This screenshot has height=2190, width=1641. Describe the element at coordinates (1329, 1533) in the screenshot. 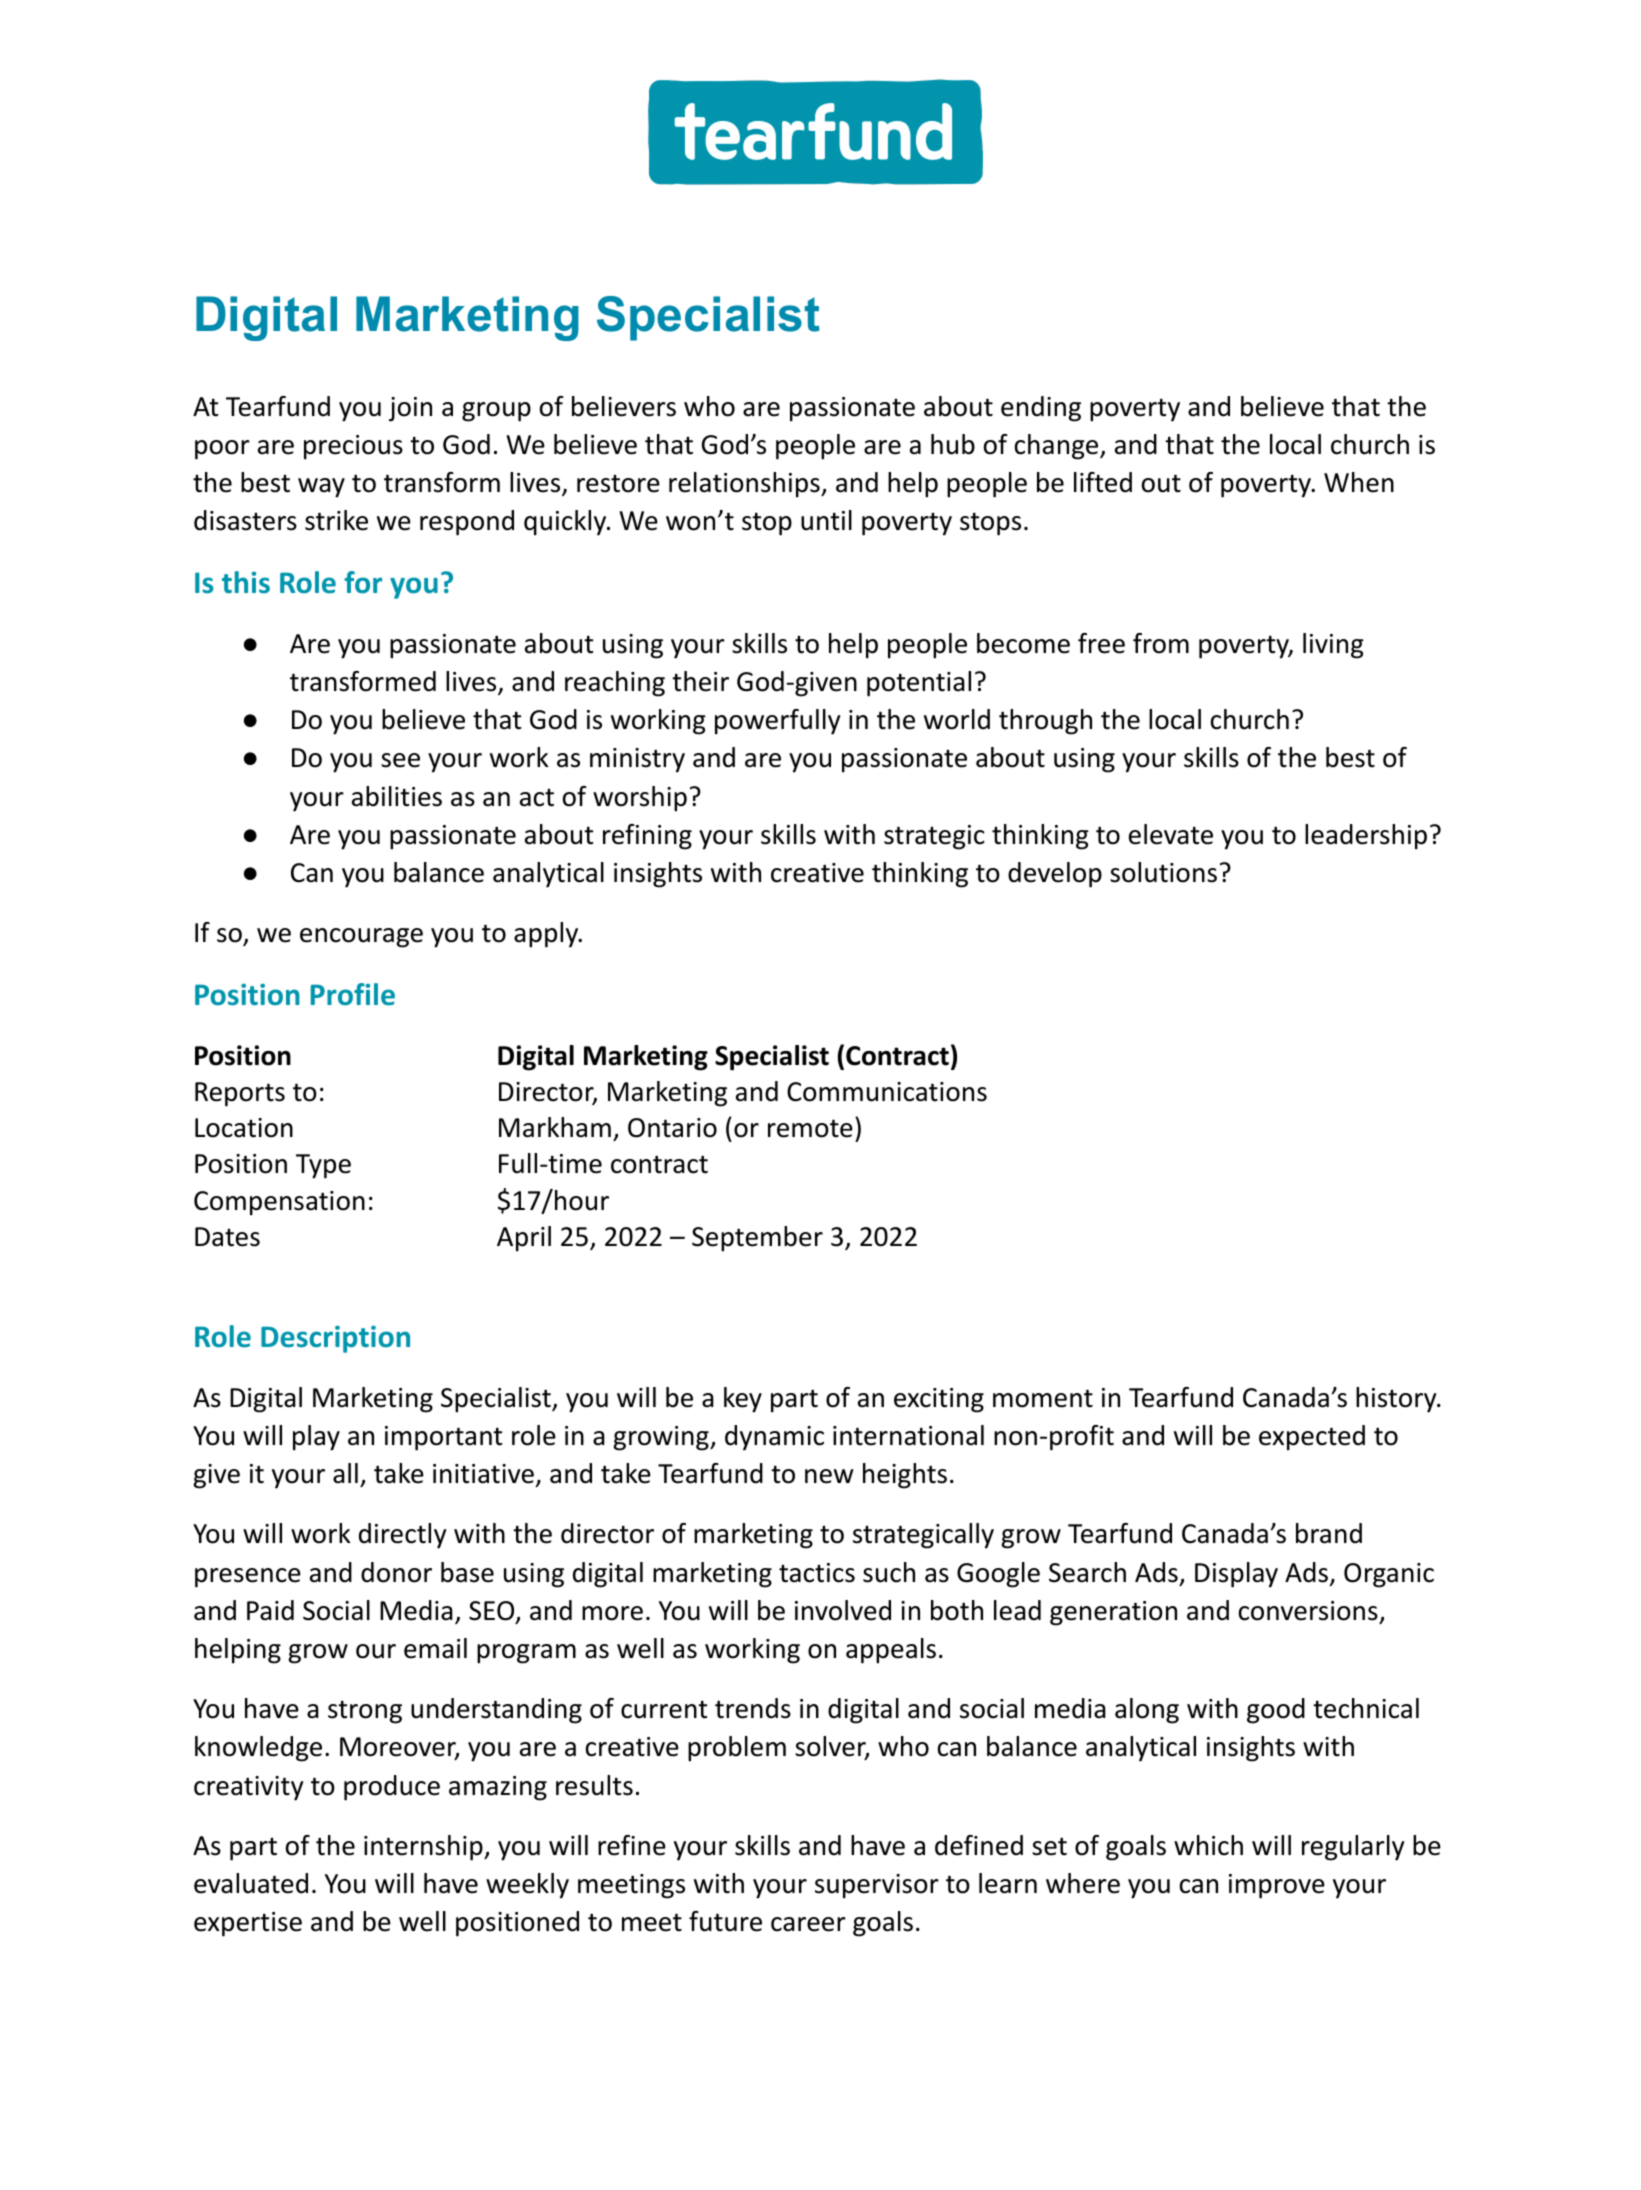

I see `brand` at that location.
